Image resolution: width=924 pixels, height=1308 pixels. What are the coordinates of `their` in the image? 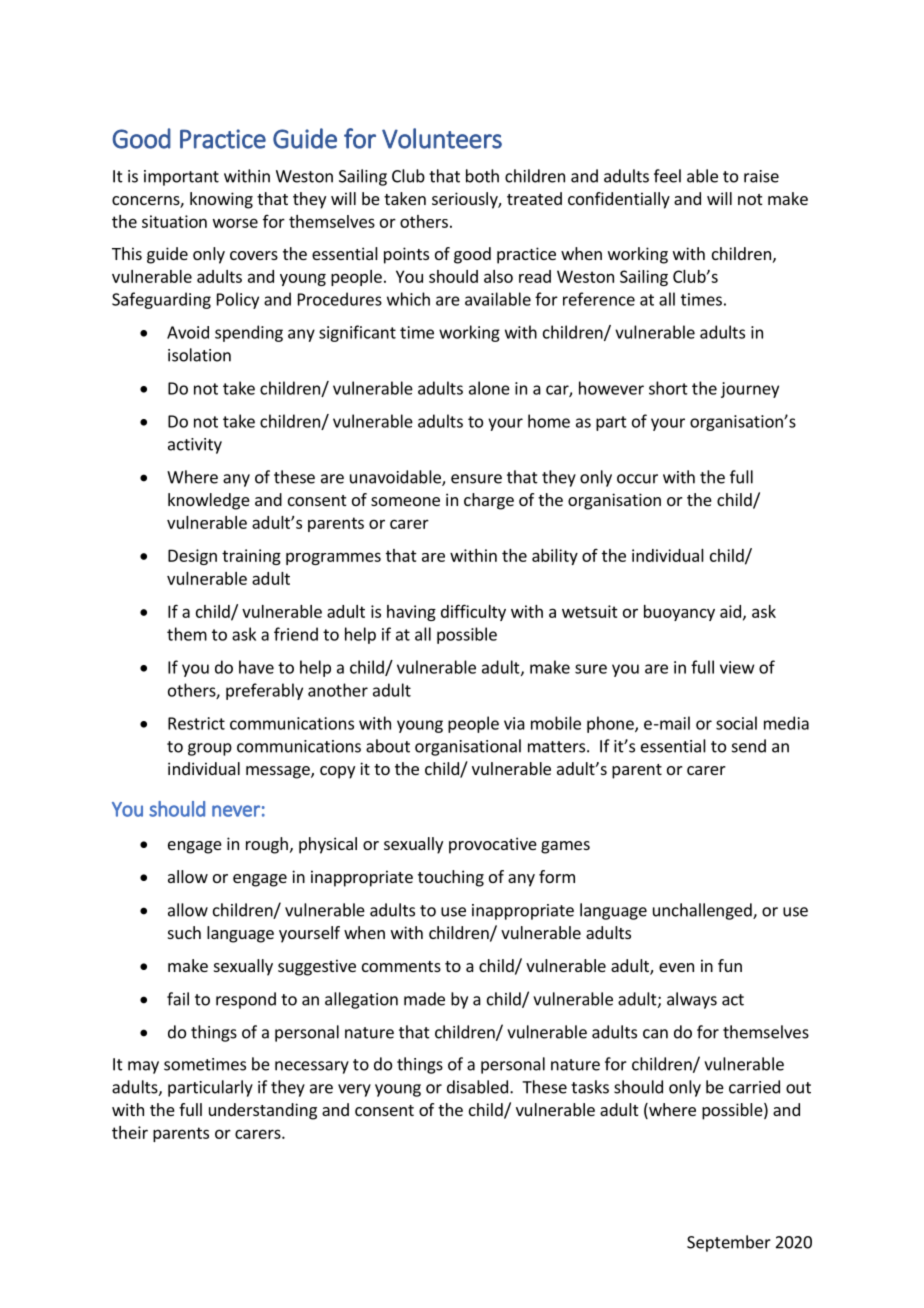 It's located at (130, 1132).
